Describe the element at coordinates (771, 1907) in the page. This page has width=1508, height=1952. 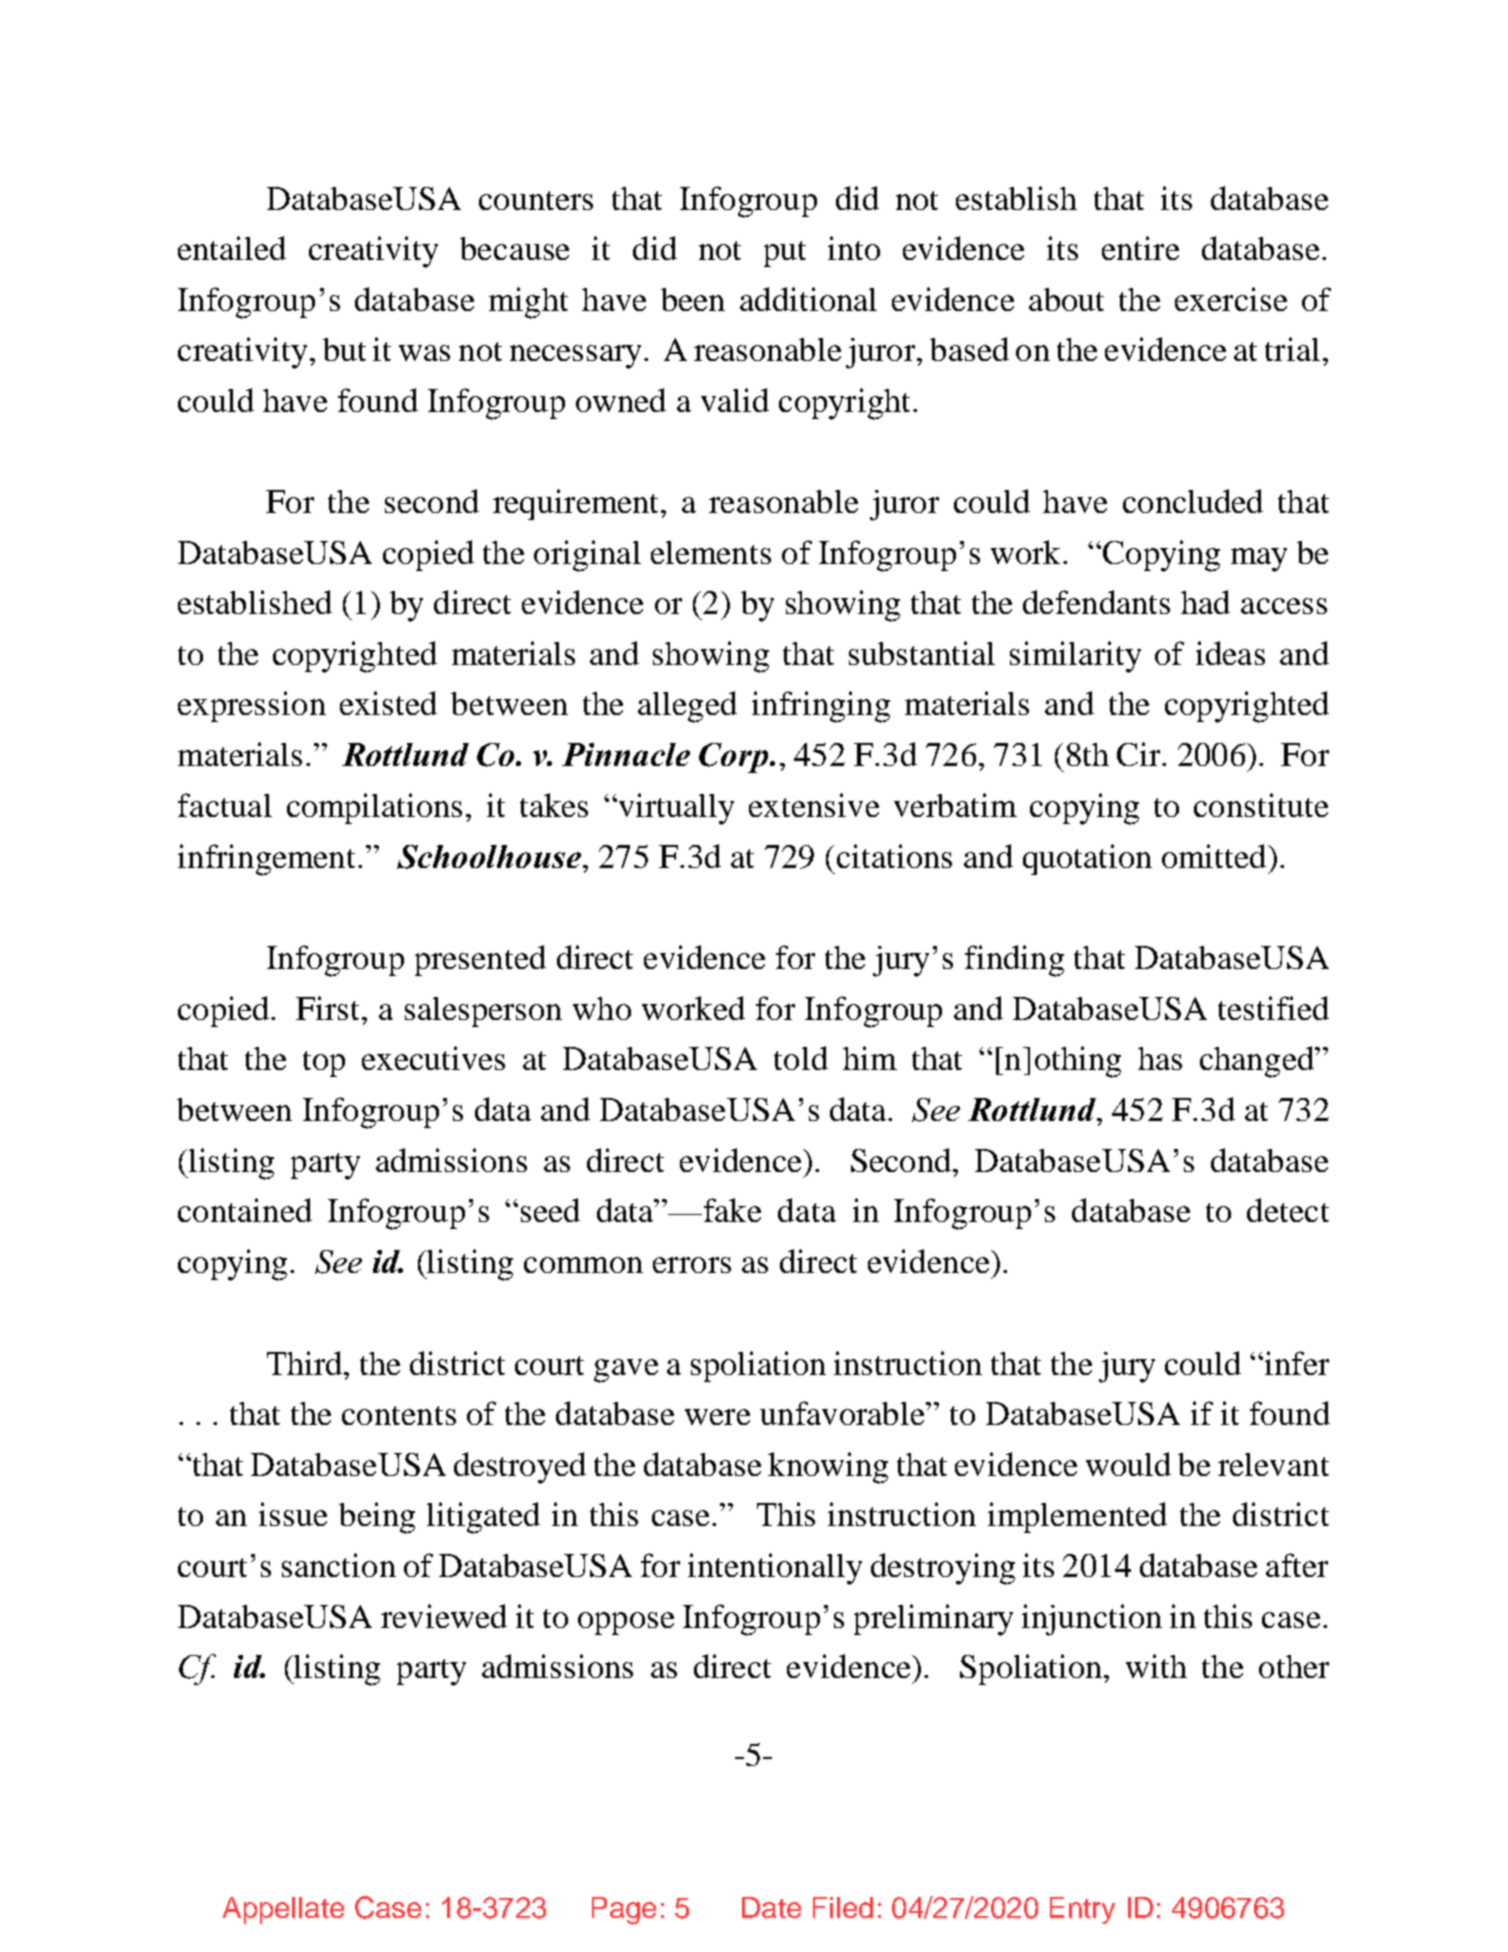
I see `Date` at that location.
